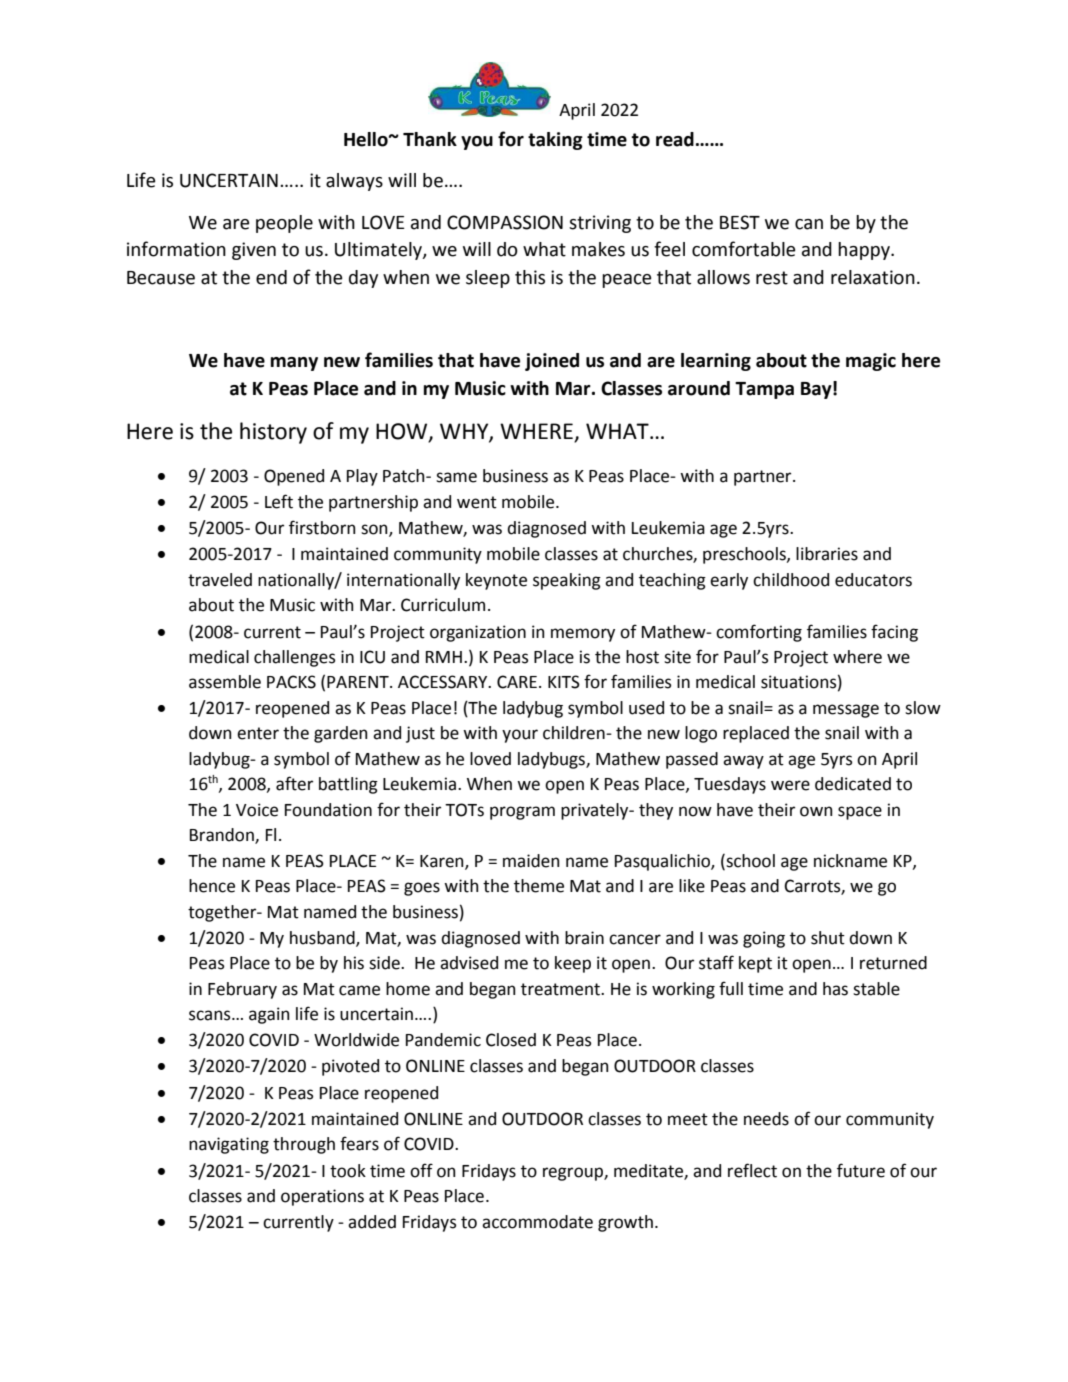 The height and width of the document is (1382, 1068). I want to click on brain, so click(584, 938).
